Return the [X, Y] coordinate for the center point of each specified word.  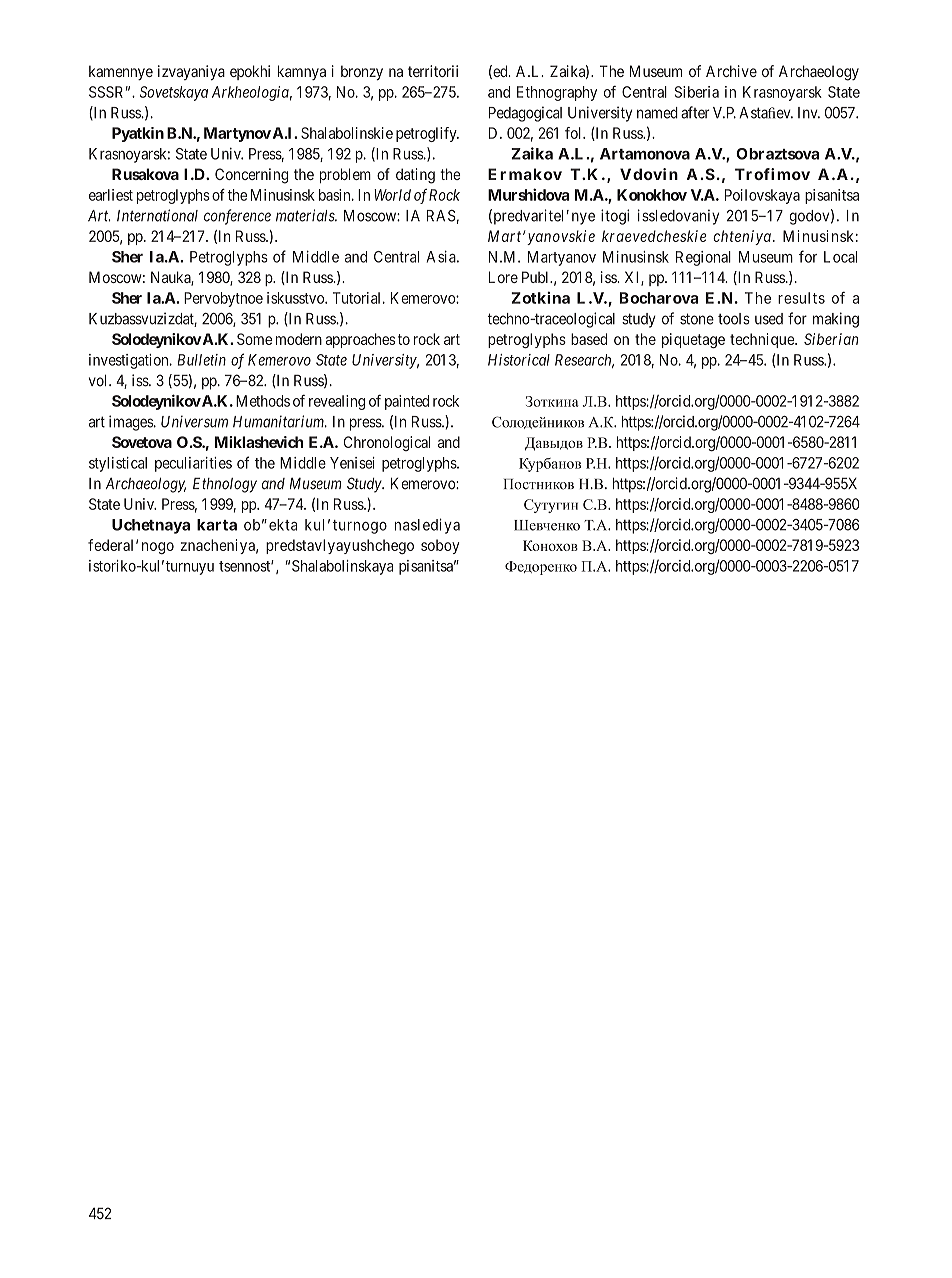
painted [407, 402]
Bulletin [202, 360]
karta [217, 525]
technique [763, 340]
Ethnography [557, 93]
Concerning [251, 176]
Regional [703, 258]
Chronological [387, 443]
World [392, 195]
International [157, 215]
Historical [519, 360]
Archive [731, 71]
